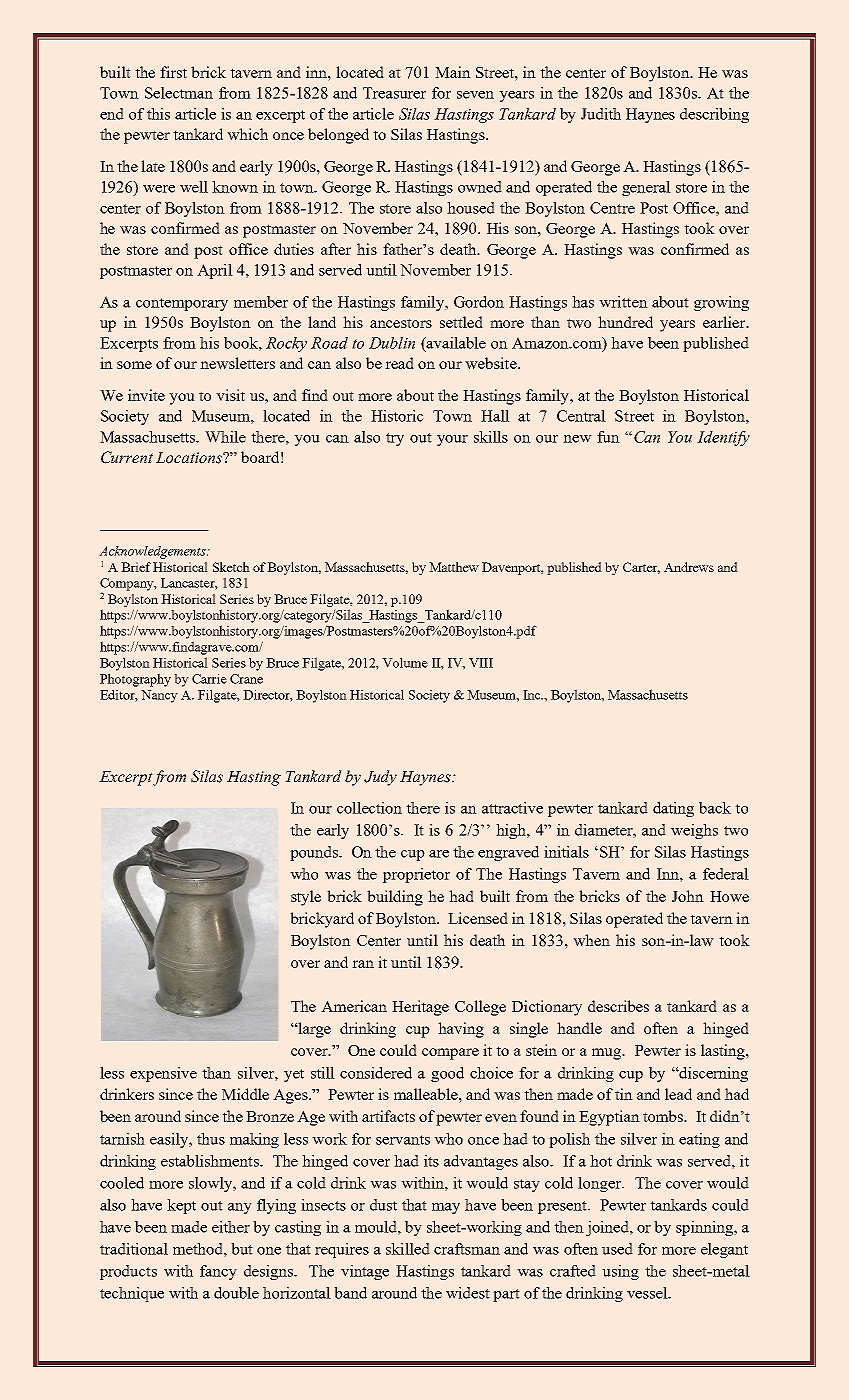 The width and height of the screenshot is (849, 1400). What do you see at coordinates (689, 567) in the screenshot?
I see `Andrews` at bounding box center [689, 567].
